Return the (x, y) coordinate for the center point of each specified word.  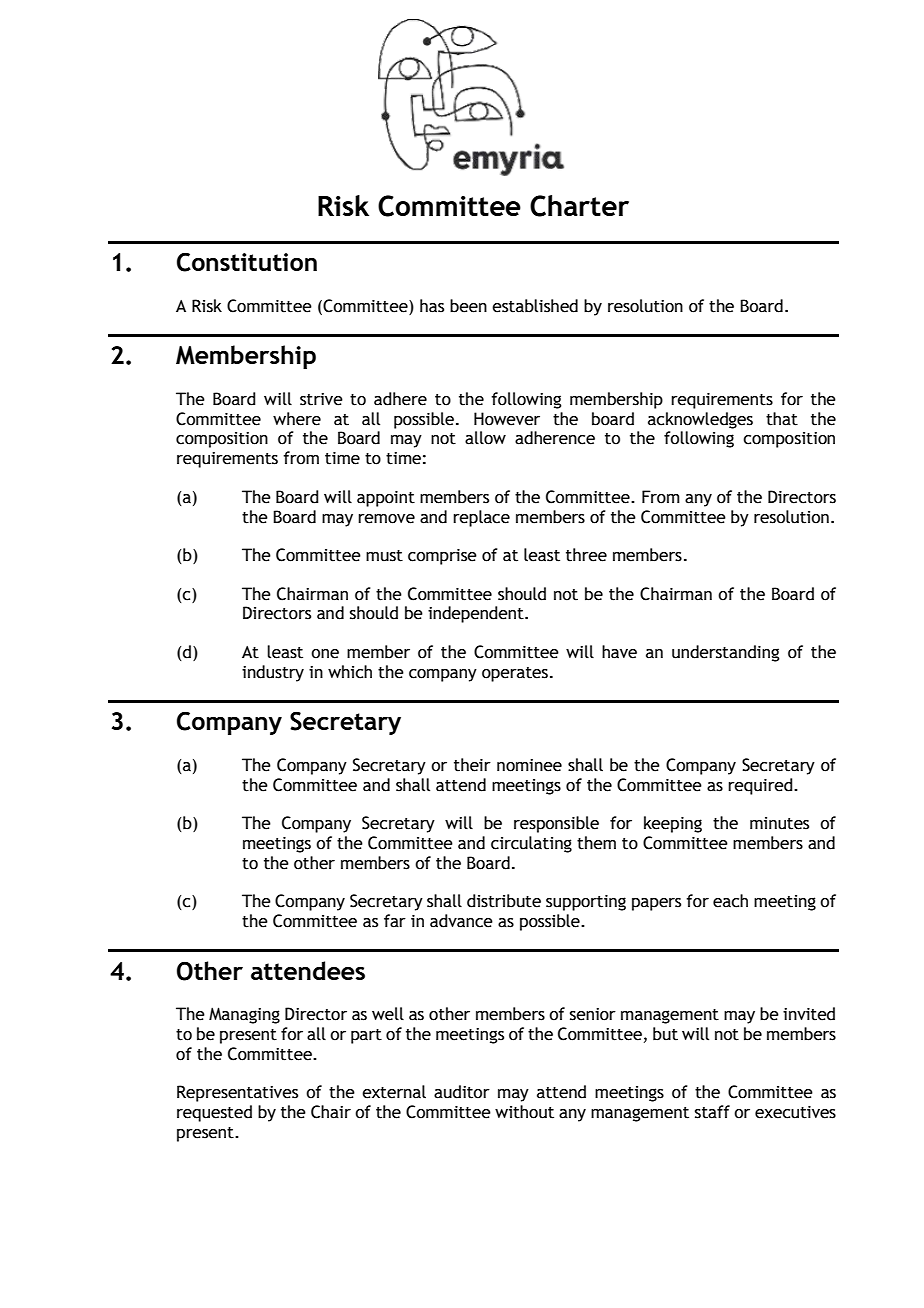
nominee (529, 765)
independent (477, 614)
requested (214, 1113)
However (507, 419)
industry (273, 673)
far (395, 921)
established (535, 306)
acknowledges (700, 420)
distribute (504, 901)
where (297, 419)
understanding (725, 653)
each (730, 901)
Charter (579, 206)
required (761, 786)
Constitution (247, 262)
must (384, 556)
